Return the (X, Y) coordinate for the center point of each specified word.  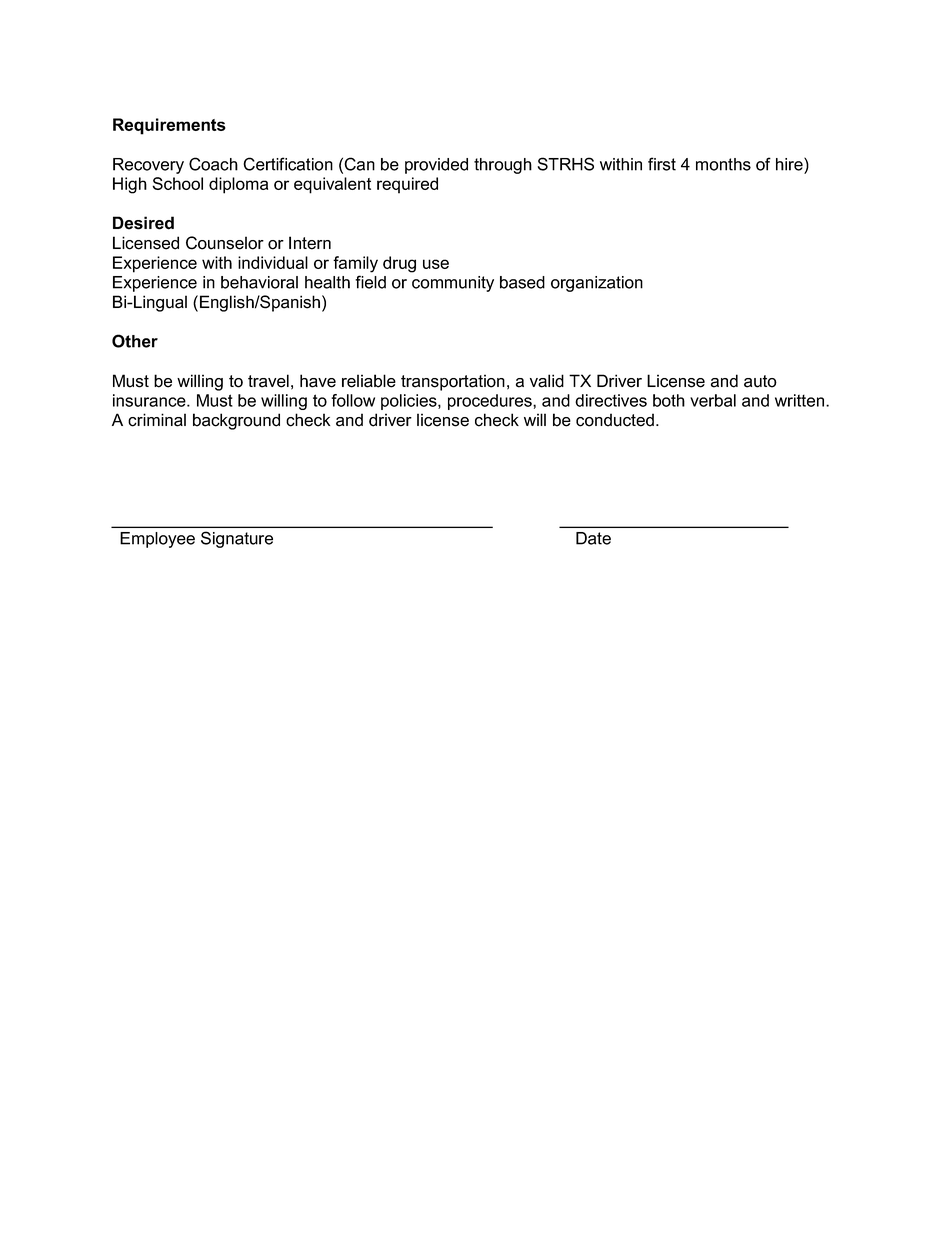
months (723, 164)
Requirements (169, 126)
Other (135, 341)
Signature (237, 539)
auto (760, 381)
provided (436, 166)
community (453, 284)
